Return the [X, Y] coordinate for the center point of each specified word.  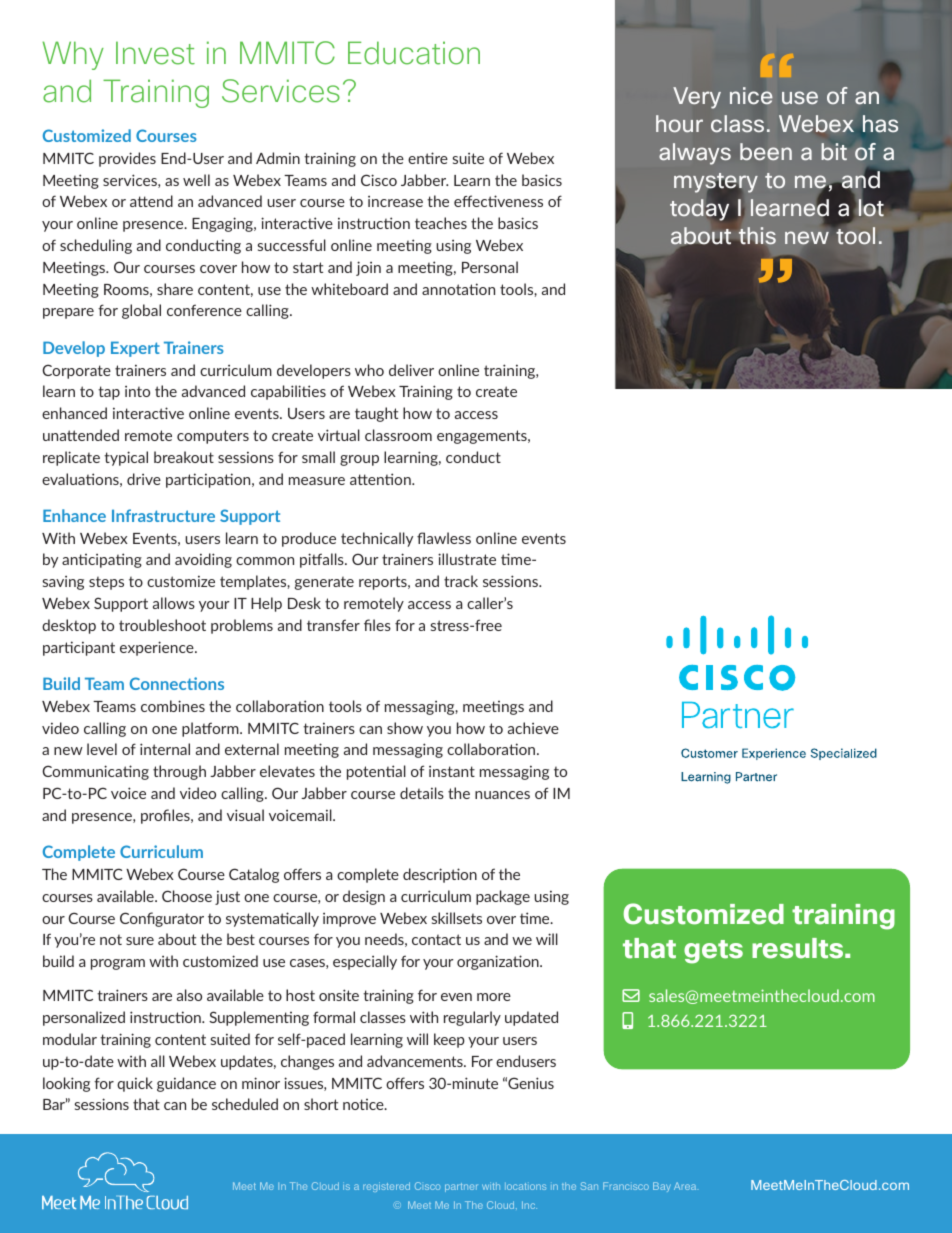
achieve [533, 728]
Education [414, 53]
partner [461, 1187]
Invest [155, 53]
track [461, 581]
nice [751, 95]
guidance [186, 1084]
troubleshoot [162, 625]
